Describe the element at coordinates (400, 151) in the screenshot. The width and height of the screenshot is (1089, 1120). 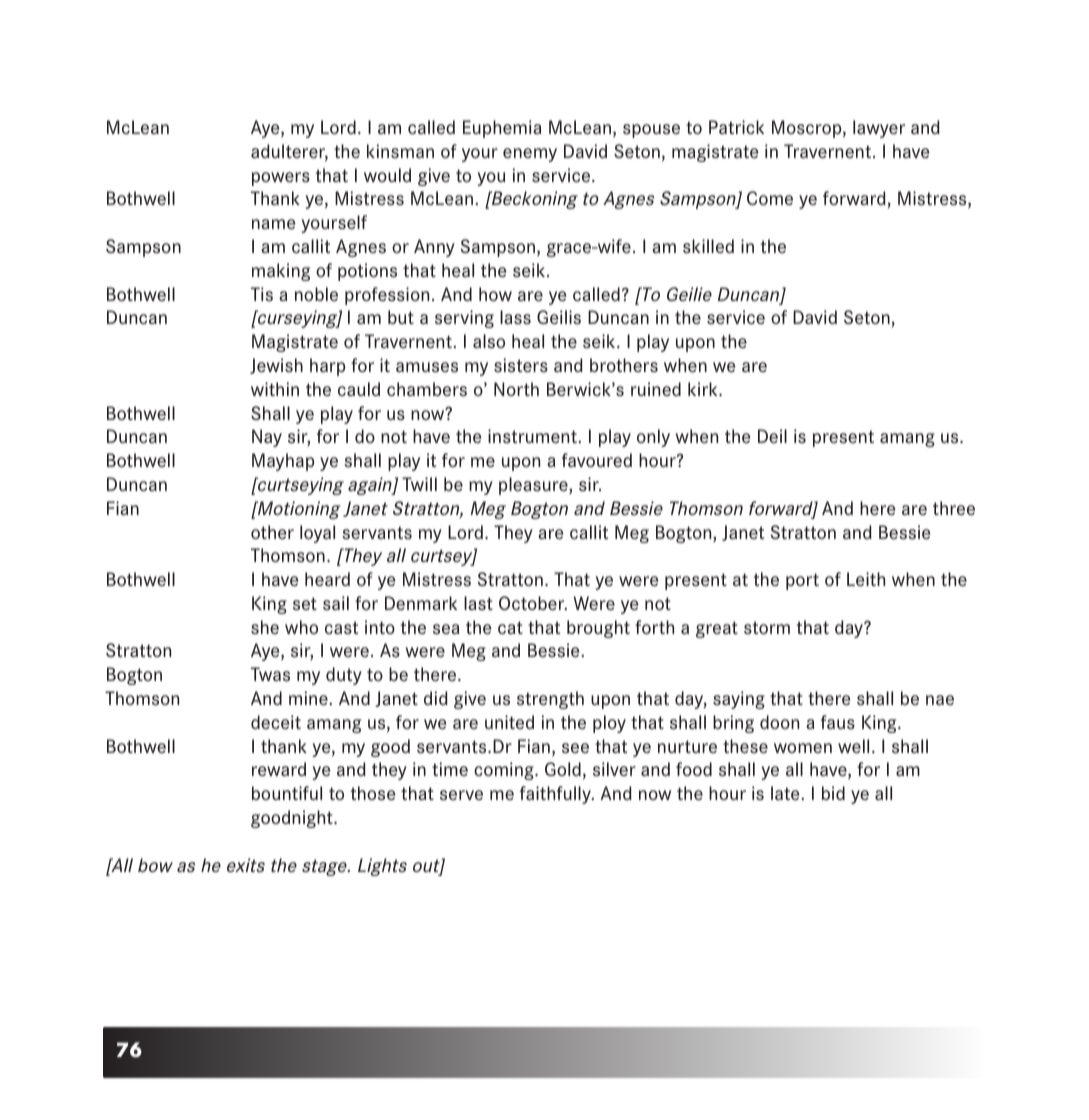
I see `kinsman` at that location.
